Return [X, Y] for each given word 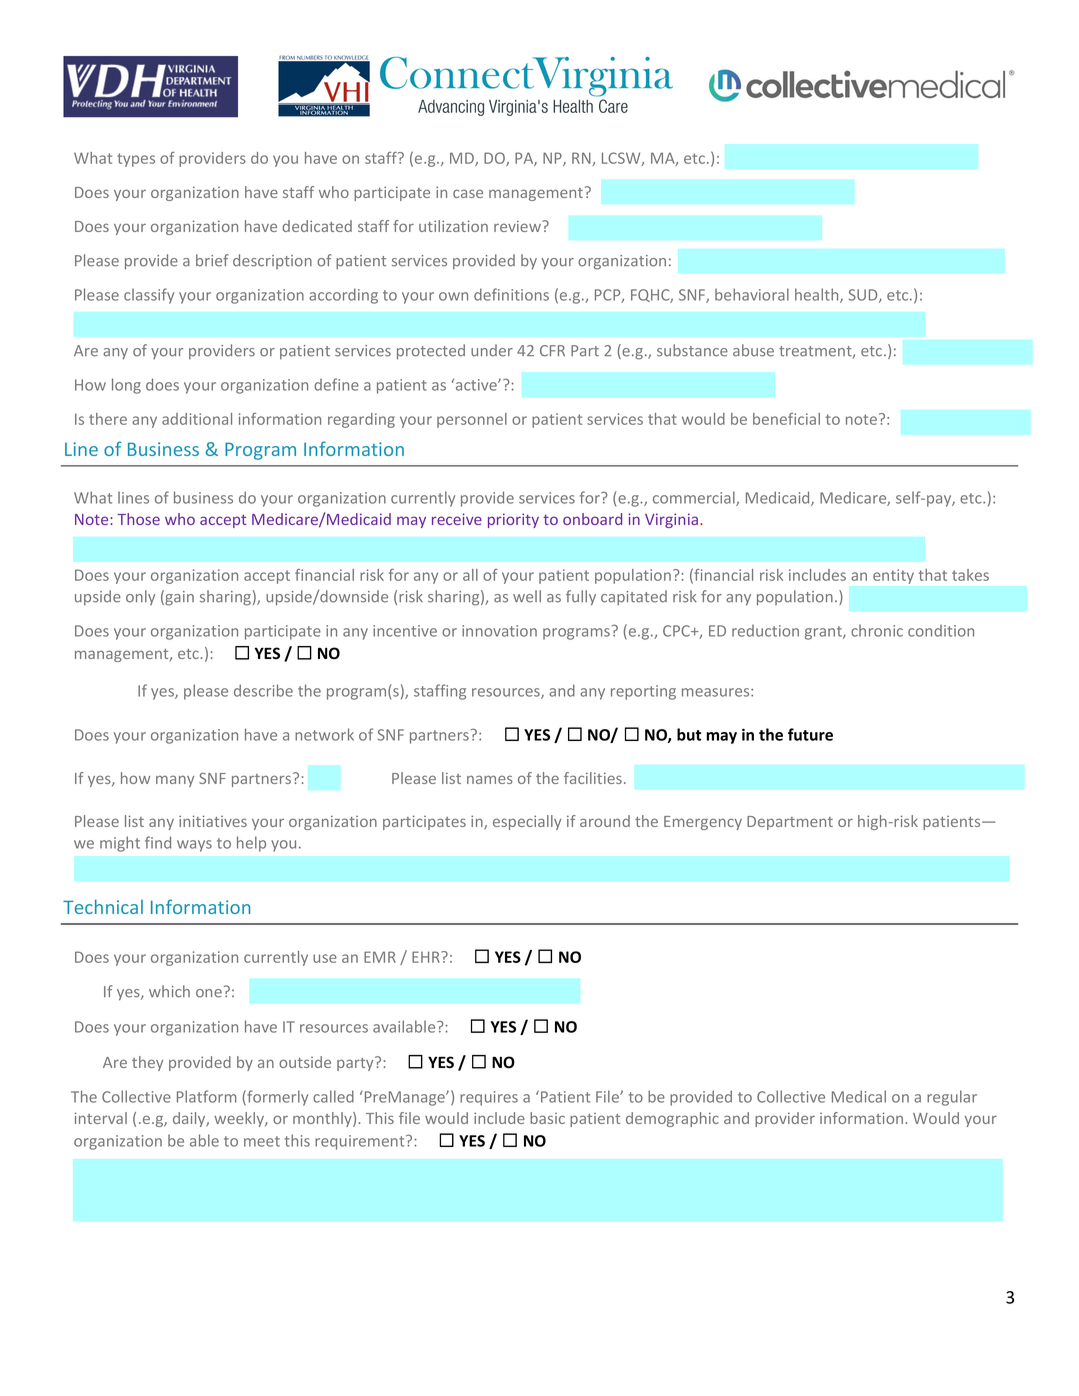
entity [893, 576]
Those [138, 519]
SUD [864, 296]
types [136, 160]
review [518, 226]
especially [527, 822]
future [810, 734]
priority [513, 520]
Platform [206, 1096]
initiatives [213, 821]
